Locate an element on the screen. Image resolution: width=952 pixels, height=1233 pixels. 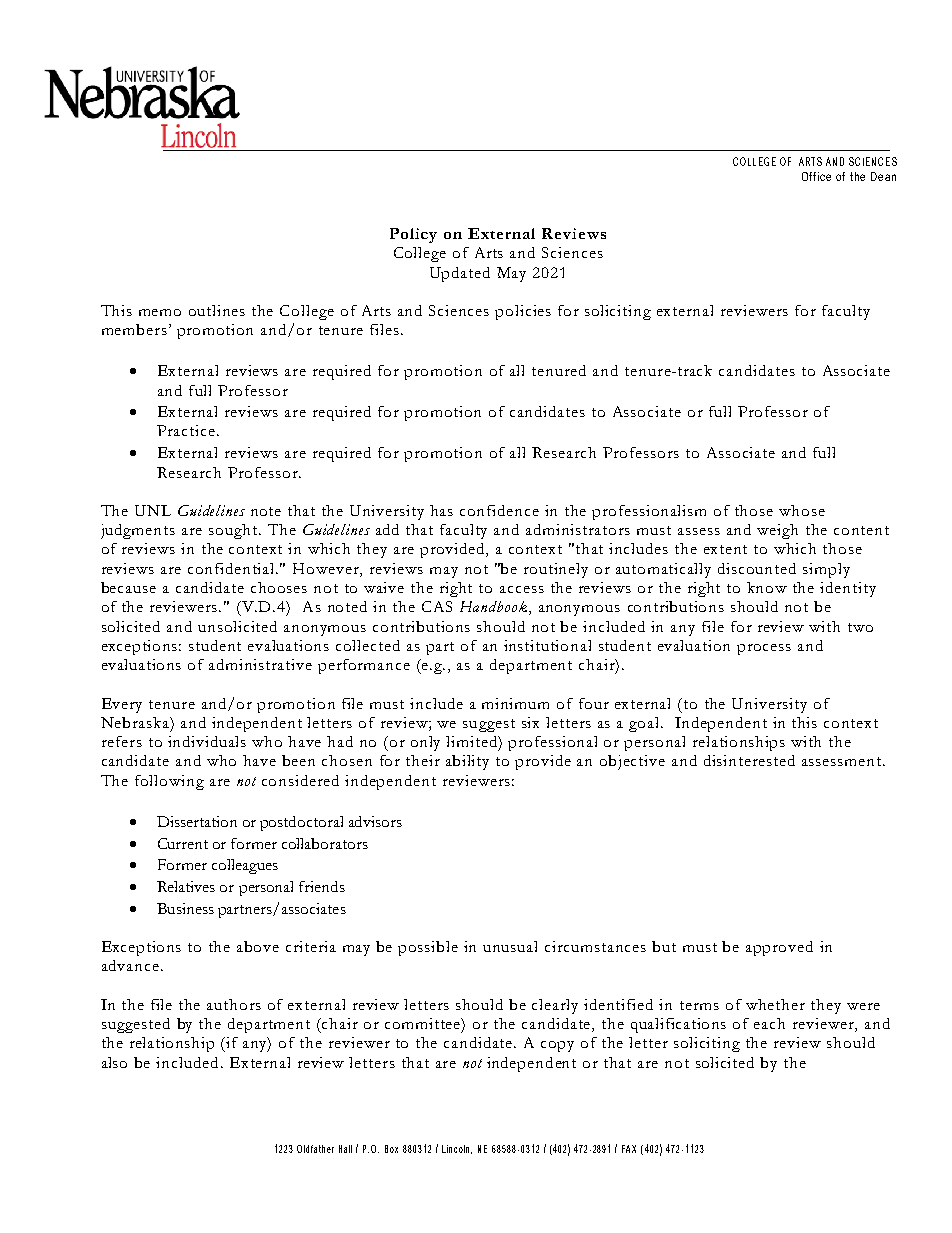
Handbook is located at coordinates (495, 608).
